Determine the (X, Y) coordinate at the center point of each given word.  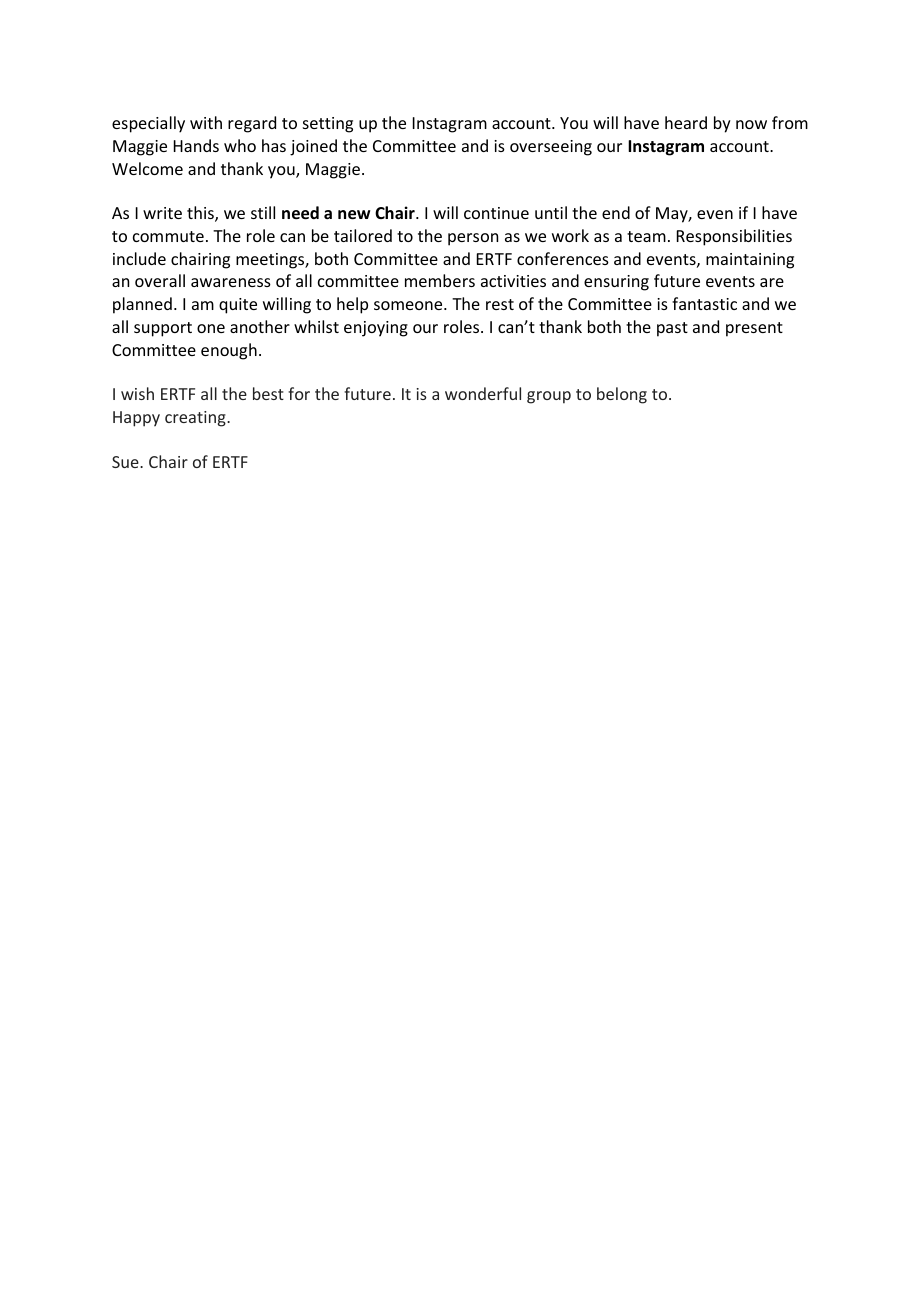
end (616, 212)
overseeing (551, 148)
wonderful (483, 393)
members (440, 280)
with (206, 122)
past (672, 329)
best (268, 393)
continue (496, 213)
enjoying (376, 329)
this (201, 214)
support (163, 329)
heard (686, 122)
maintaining (750, 261)
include (139, 258)
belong (622, 395)
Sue (126, 462)
